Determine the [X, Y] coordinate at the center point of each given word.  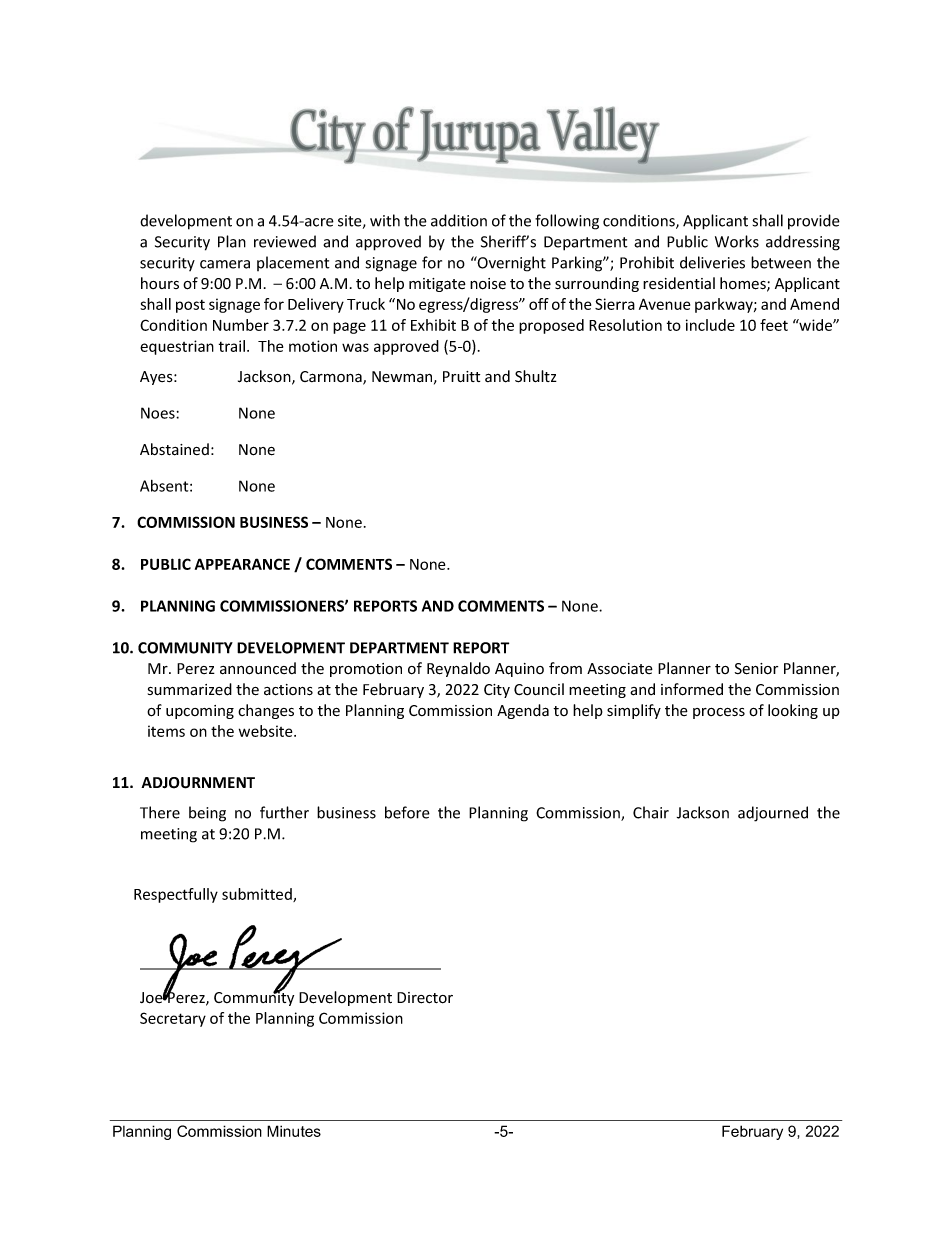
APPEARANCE [242, 564]
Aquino [519, 670]
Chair [651, 812]
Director [425, 998]
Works [737, 241]
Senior [756, 669]
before [407, 812]
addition [459, 220]
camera [225, 264]
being [207, 814]
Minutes [294, 1131]
